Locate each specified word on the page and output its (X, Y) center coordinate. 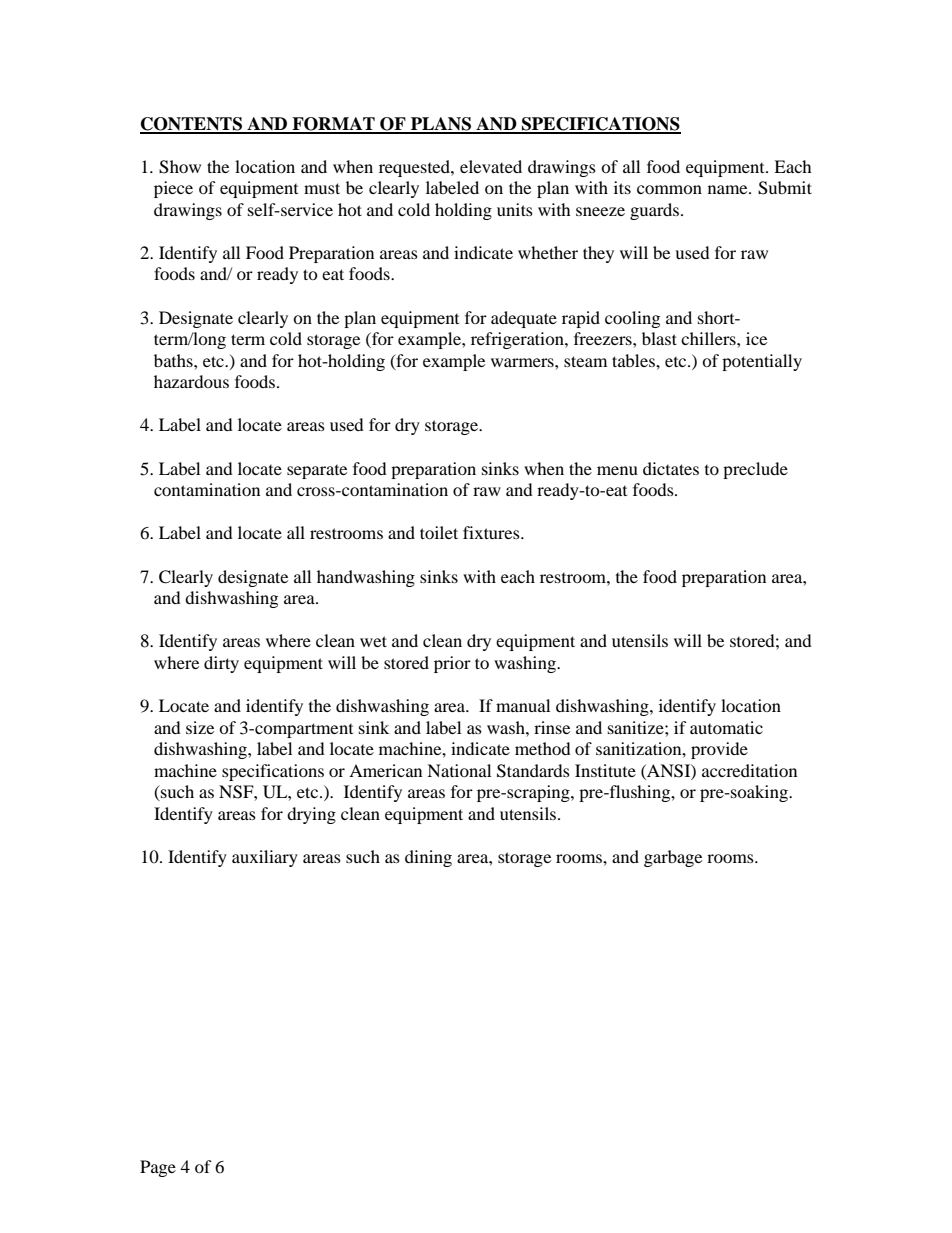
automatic (726, 727)
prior (452, 664)
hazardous (191, 381)
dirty (221, 664)
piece (173, 189)
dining (428, 858)
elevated (491, 166)
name (729, 189)
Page (158, 1168)
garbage (673, 858)
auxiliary (265, 858)
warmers (523, 362)
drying (311, 815)
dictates (671, 468)
